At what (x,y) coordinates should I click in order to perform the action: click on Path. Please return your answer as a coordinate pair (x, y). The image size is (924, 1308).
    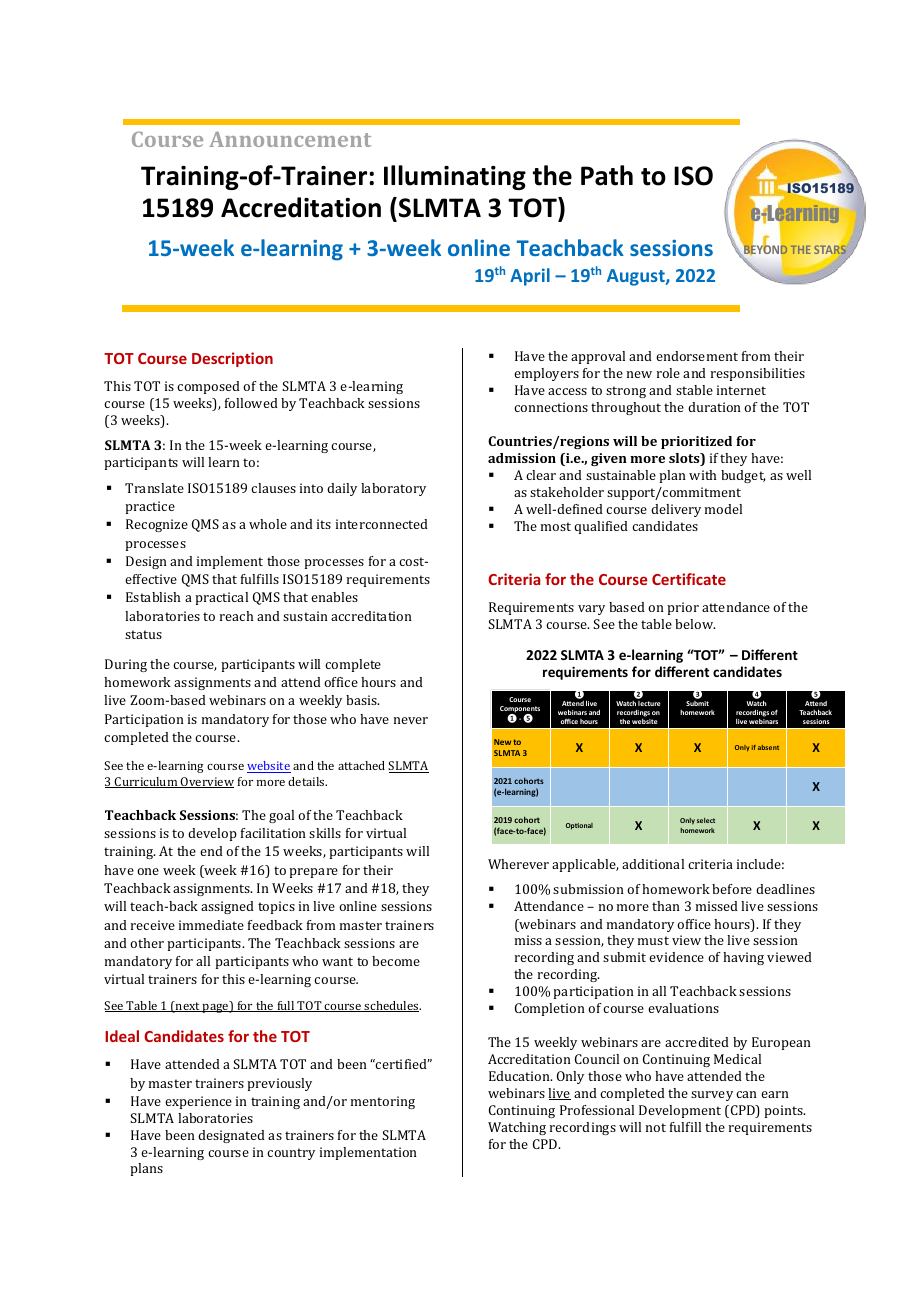
    Looking at the image, I should click on (607, 175).
